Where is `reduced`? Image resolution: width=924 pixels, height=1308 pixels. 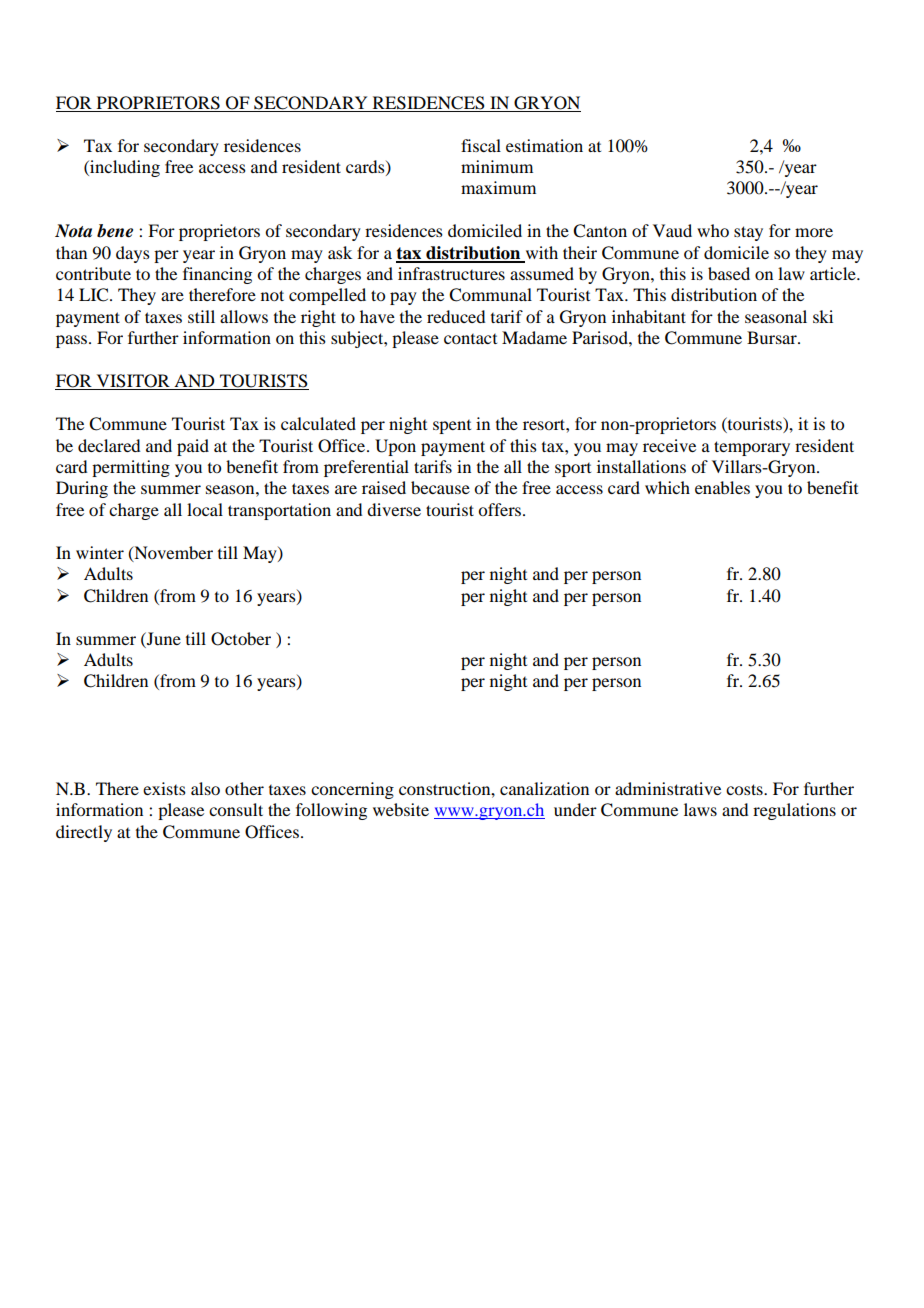
reduced is located at coordinates (456, 316).
